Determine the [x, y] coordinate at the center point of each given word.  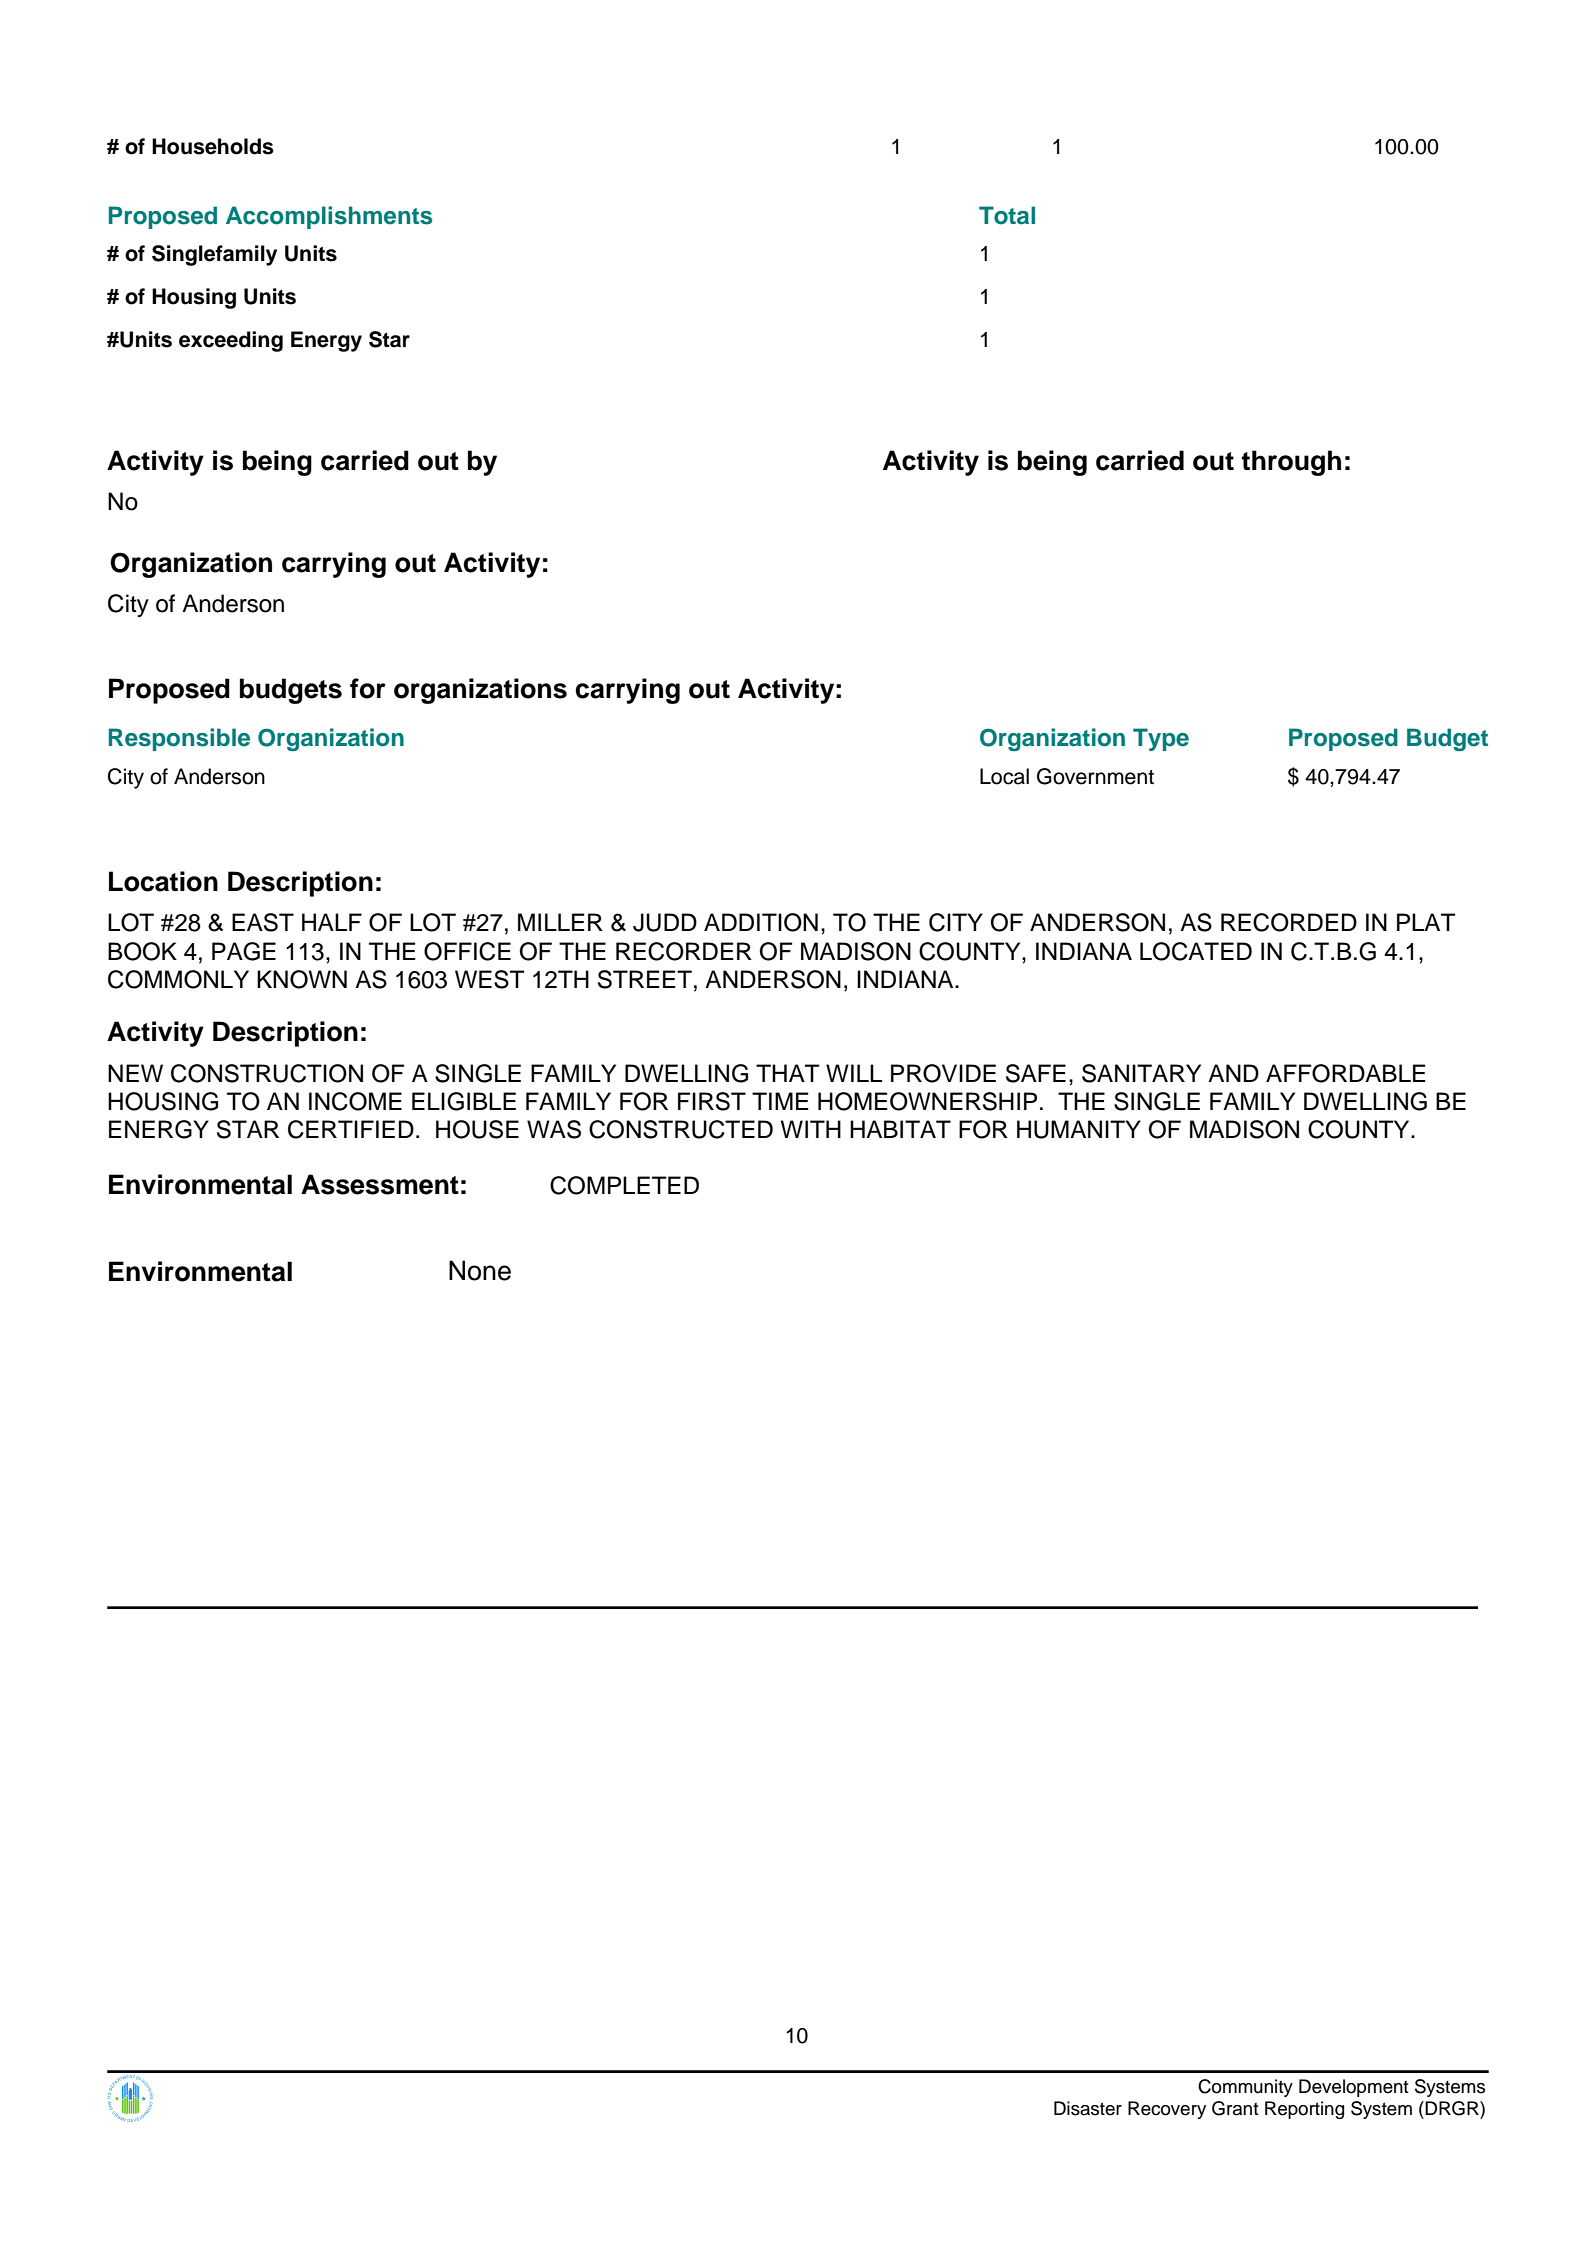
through [1291, 463]
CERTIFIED [351, 1129]
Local [1004, 776]
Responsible [179, 739]
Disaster [1088, 2108]
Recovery [1167, 2110]
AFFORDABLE [1346, 1073]
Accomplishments [329, 217]
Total [1007, 215]
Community [1245, 2088]
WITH [811, 1129]
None [480, 1270]
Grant [1235, 2108]
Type [1161, 739]
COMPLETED [624, 1185]
